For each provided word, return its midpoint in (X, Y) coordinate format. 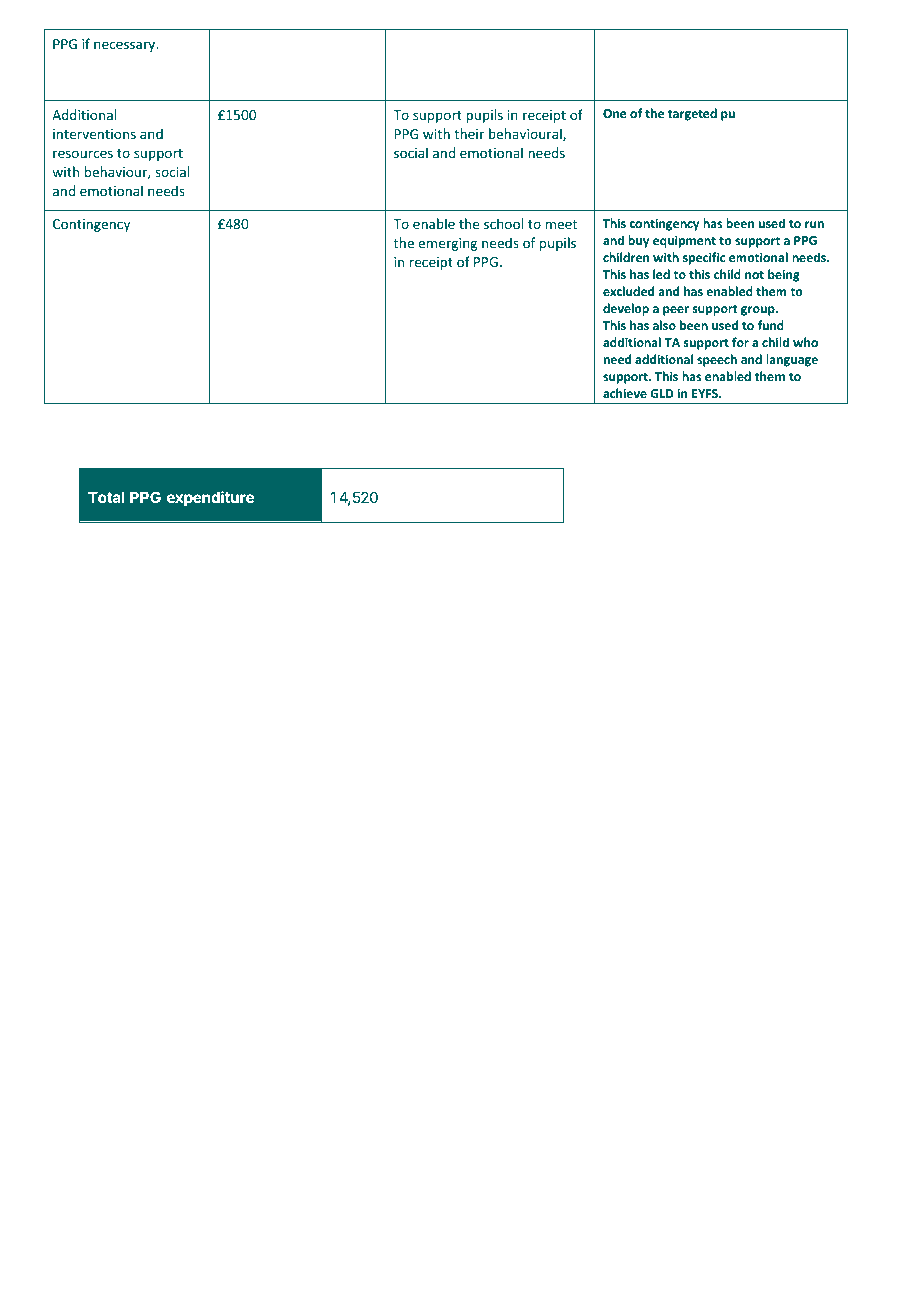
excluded (628, 291)
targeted (692, 114)
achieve (625, 393)
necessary (126, 46)
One (615, 113)
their (469, 133)
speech (717, 360)
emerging (447, 244)
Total (106, 497)
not (754, 275)
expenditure (210, 498)
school (503, 223)
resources (83, 154)
